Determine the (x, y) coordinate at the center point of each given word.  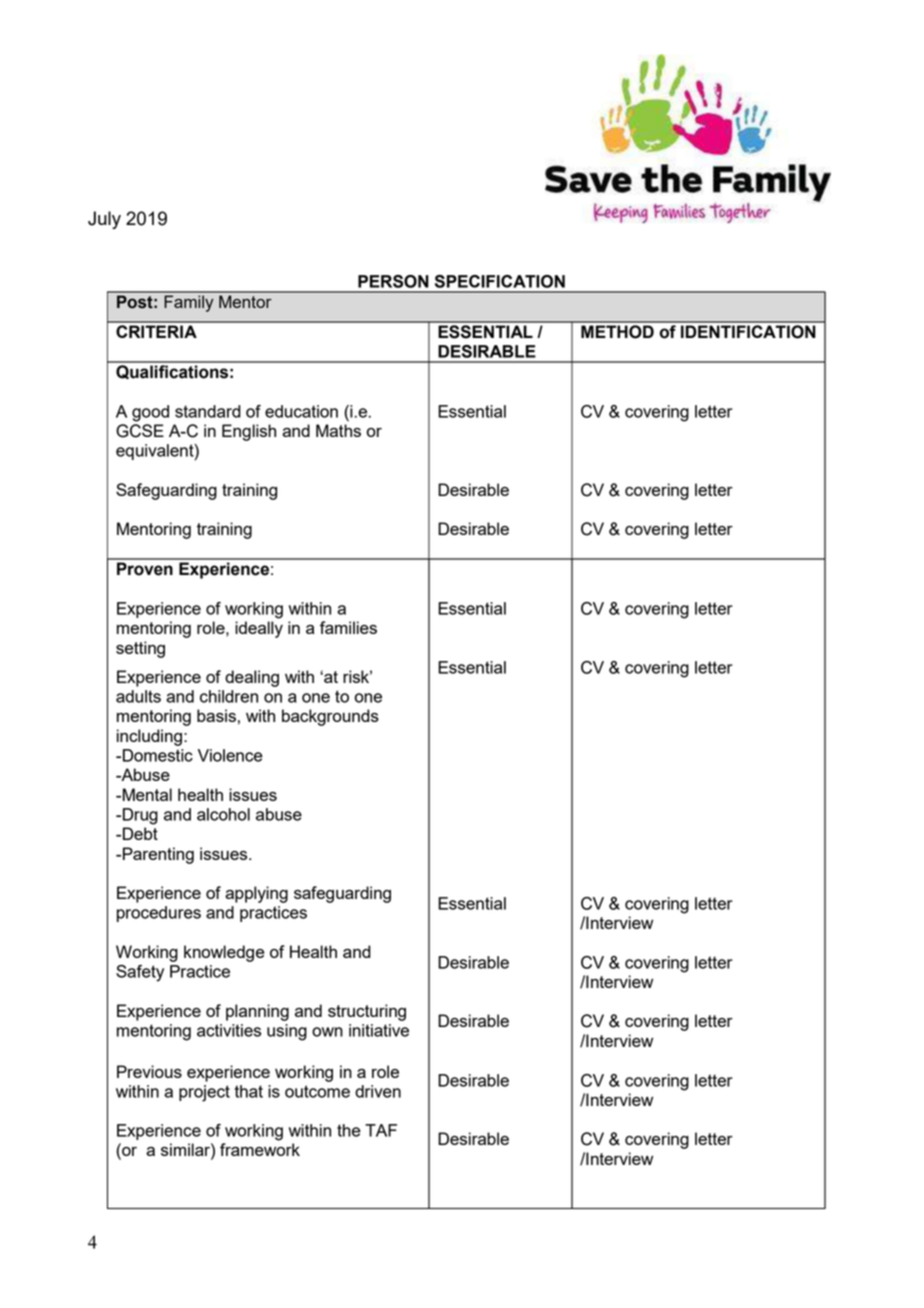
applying (256, 894)
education (301, 411)
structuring (367, 1012)
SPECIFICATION (500, 281)
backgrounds (330, 717)
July (104, 220)
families (348, 627)
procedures (159, 914)
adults (138, 696)
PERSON (393, 281)
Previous (149, 1071)
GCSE (140, 431)
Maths (338, 430)
